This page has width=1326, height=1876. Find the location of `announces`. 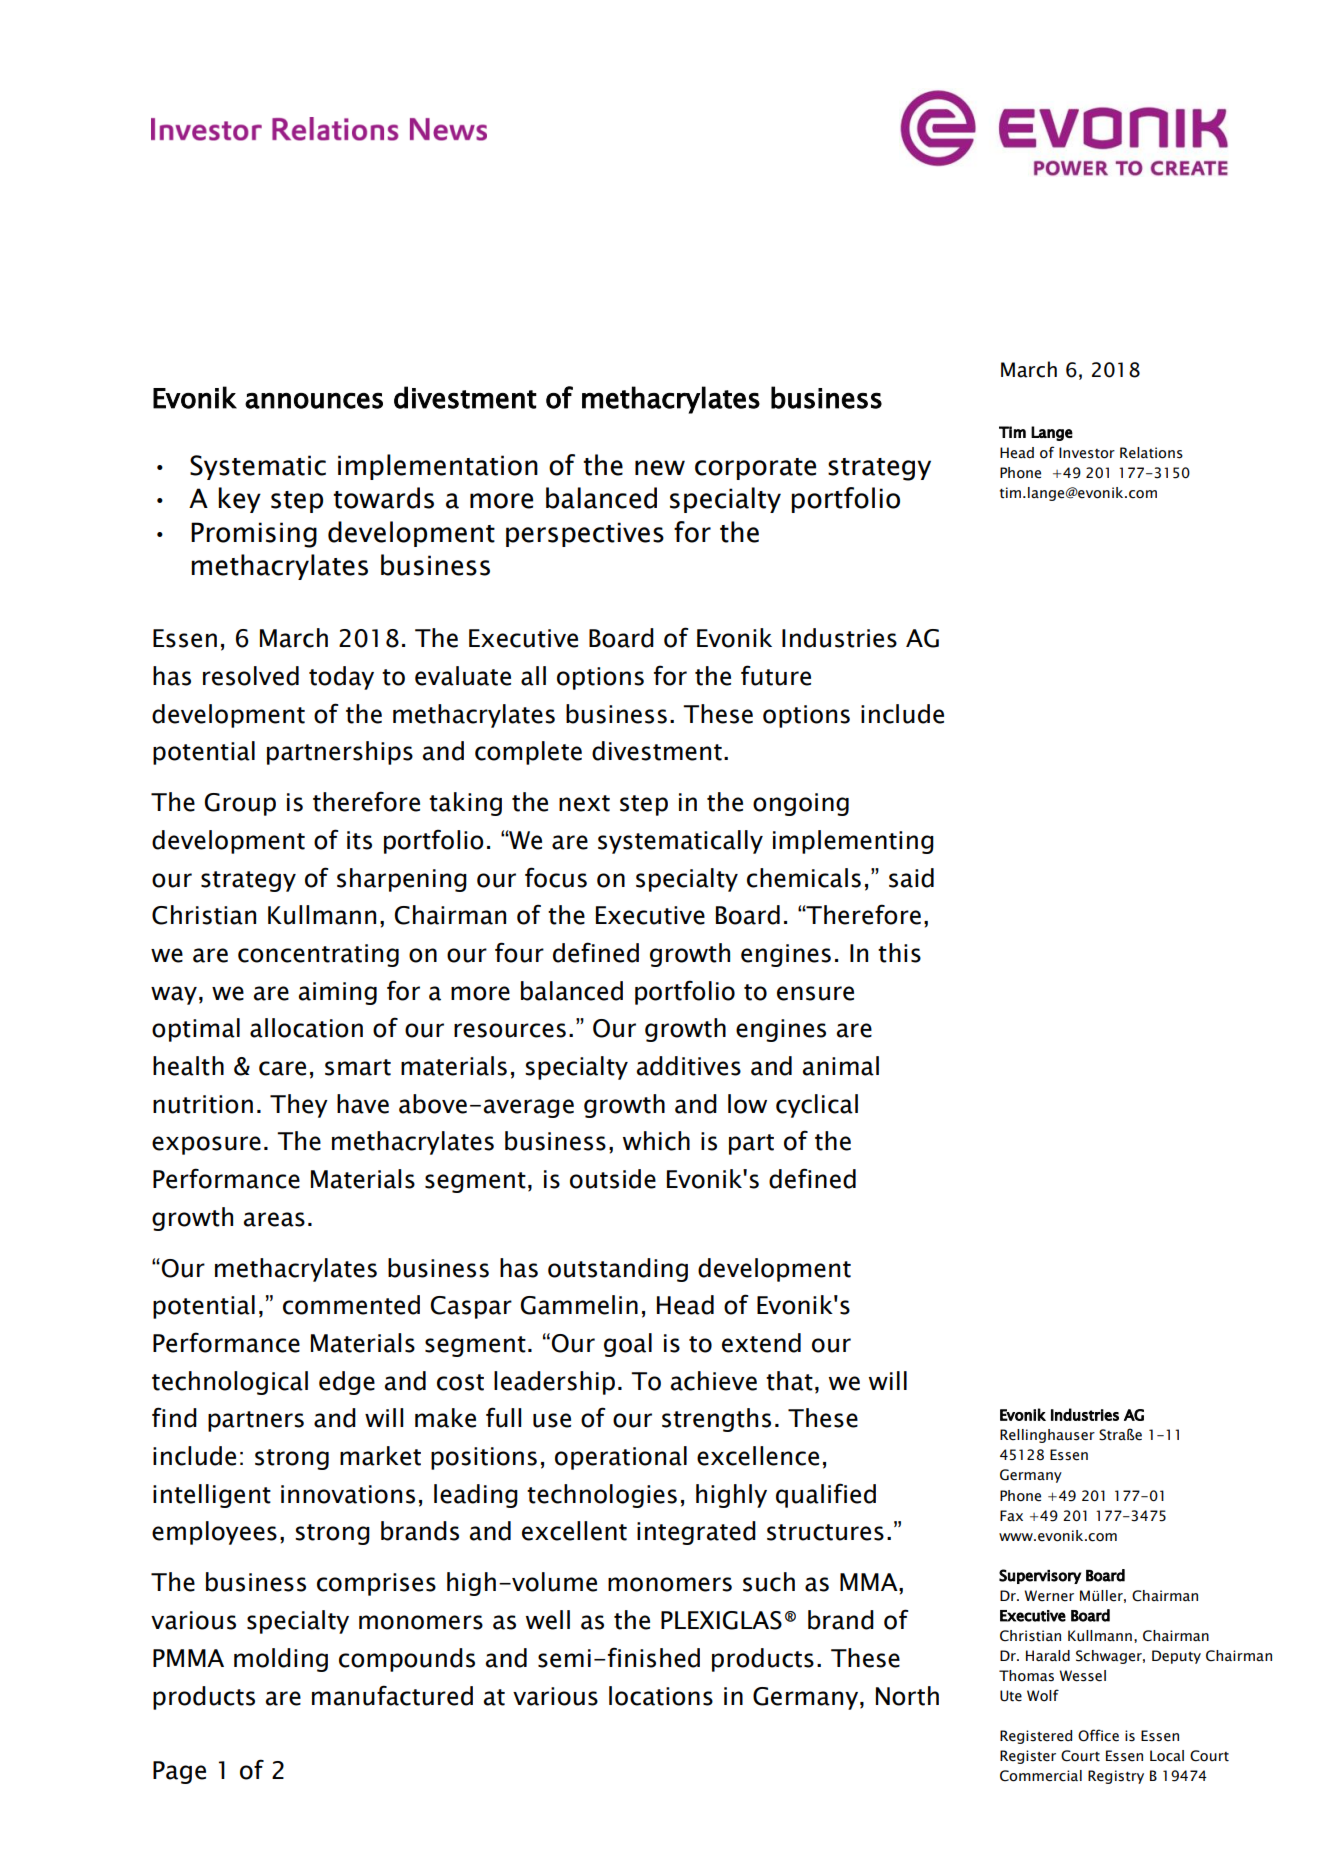

announces is located at coordinates (314, 401).
